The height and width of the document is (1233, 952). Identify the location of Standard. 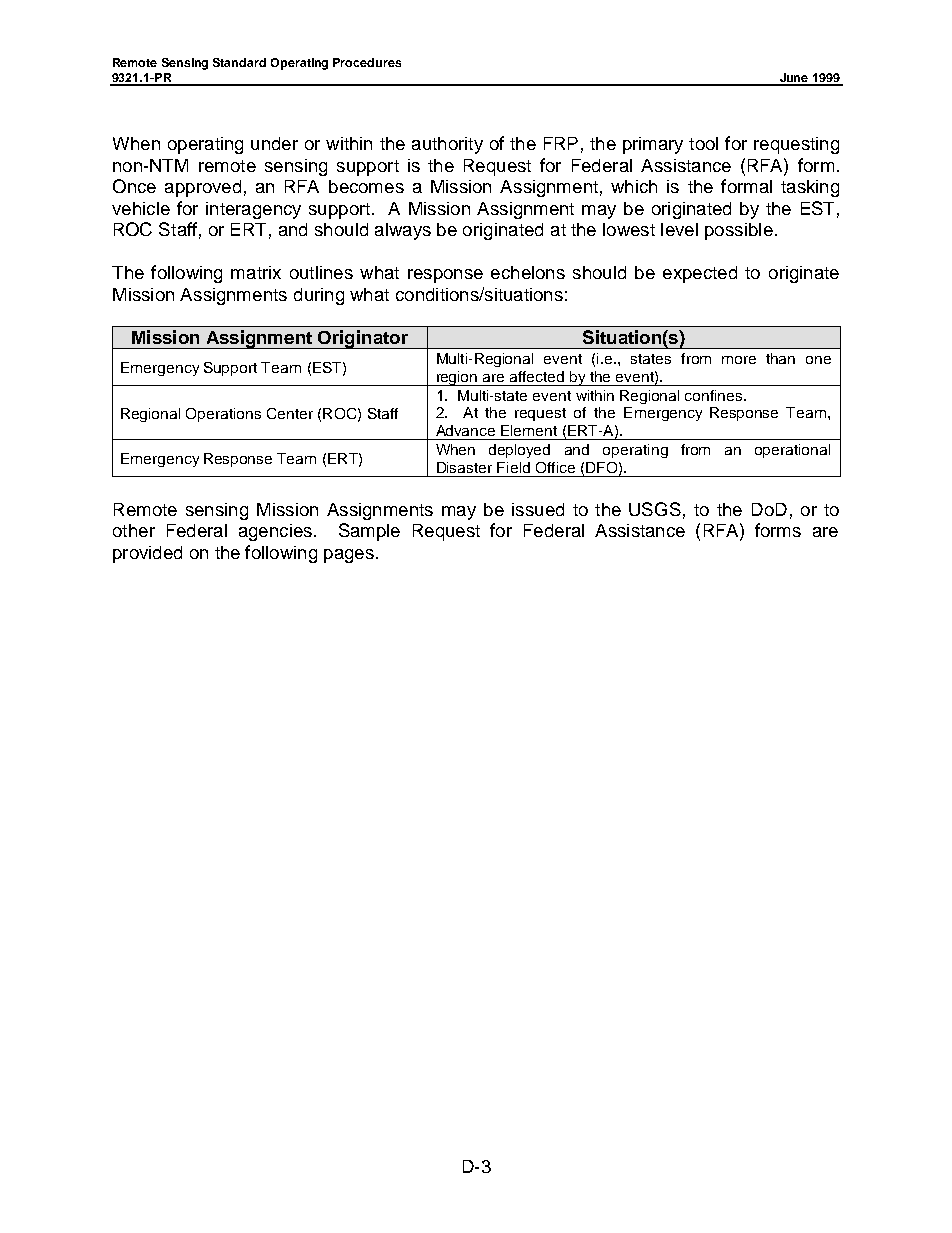
(239, 62).
